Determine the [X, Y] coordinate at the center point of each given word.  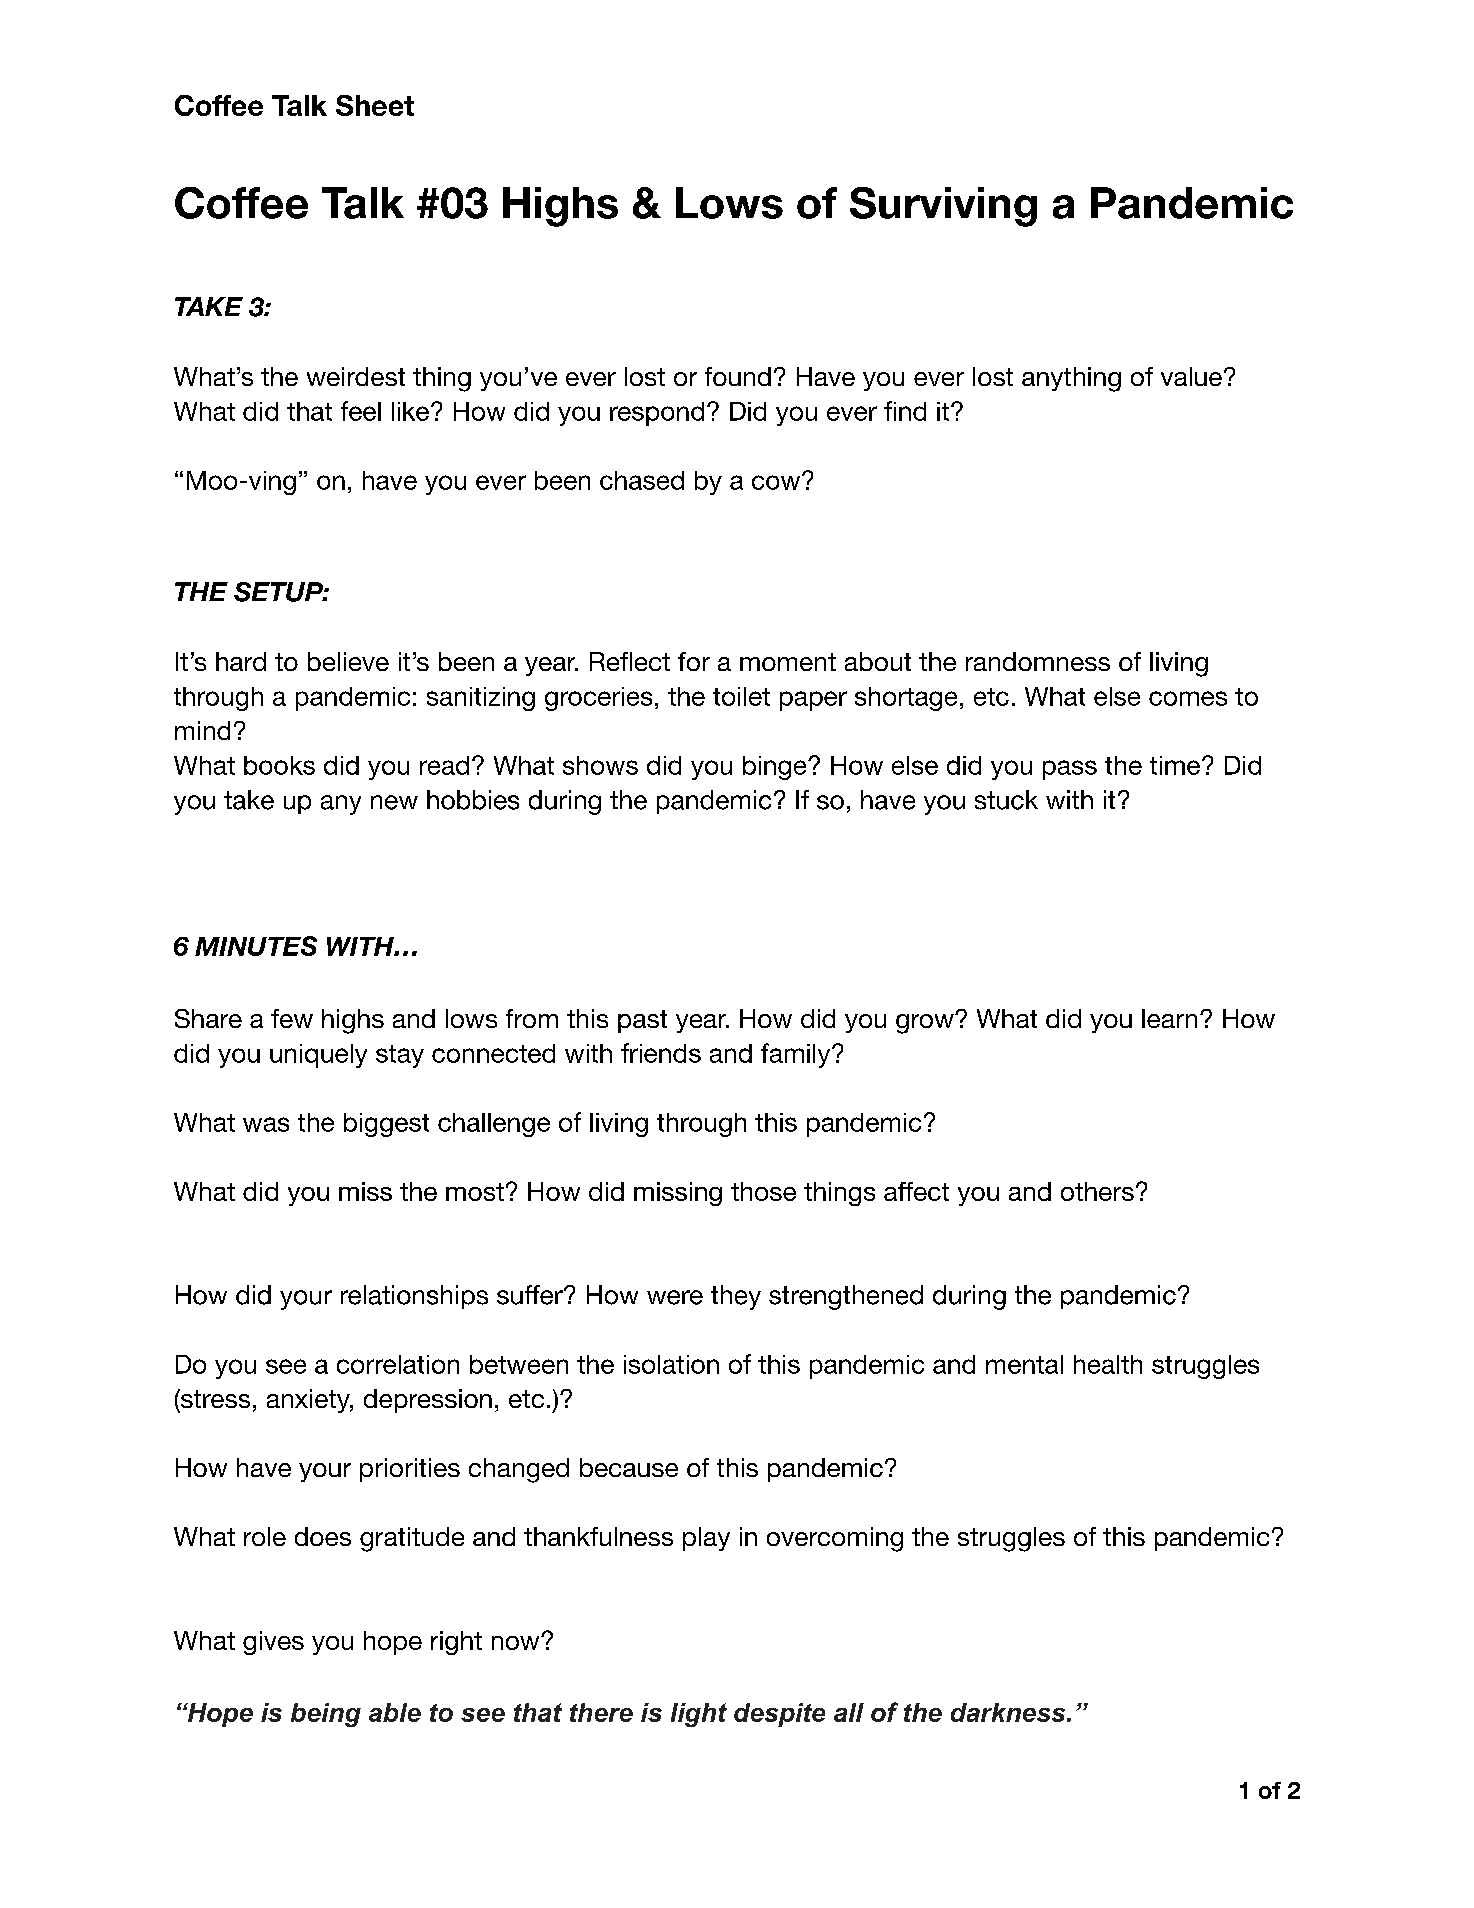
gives [273, 1643]
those [763, 1191]
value [1191, 376]
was [266, 1124]
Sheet [375, 105]
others [1097, 1191]
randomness [1038, 661]
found [738, 376]
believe [348, 661]
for [694, 661]
